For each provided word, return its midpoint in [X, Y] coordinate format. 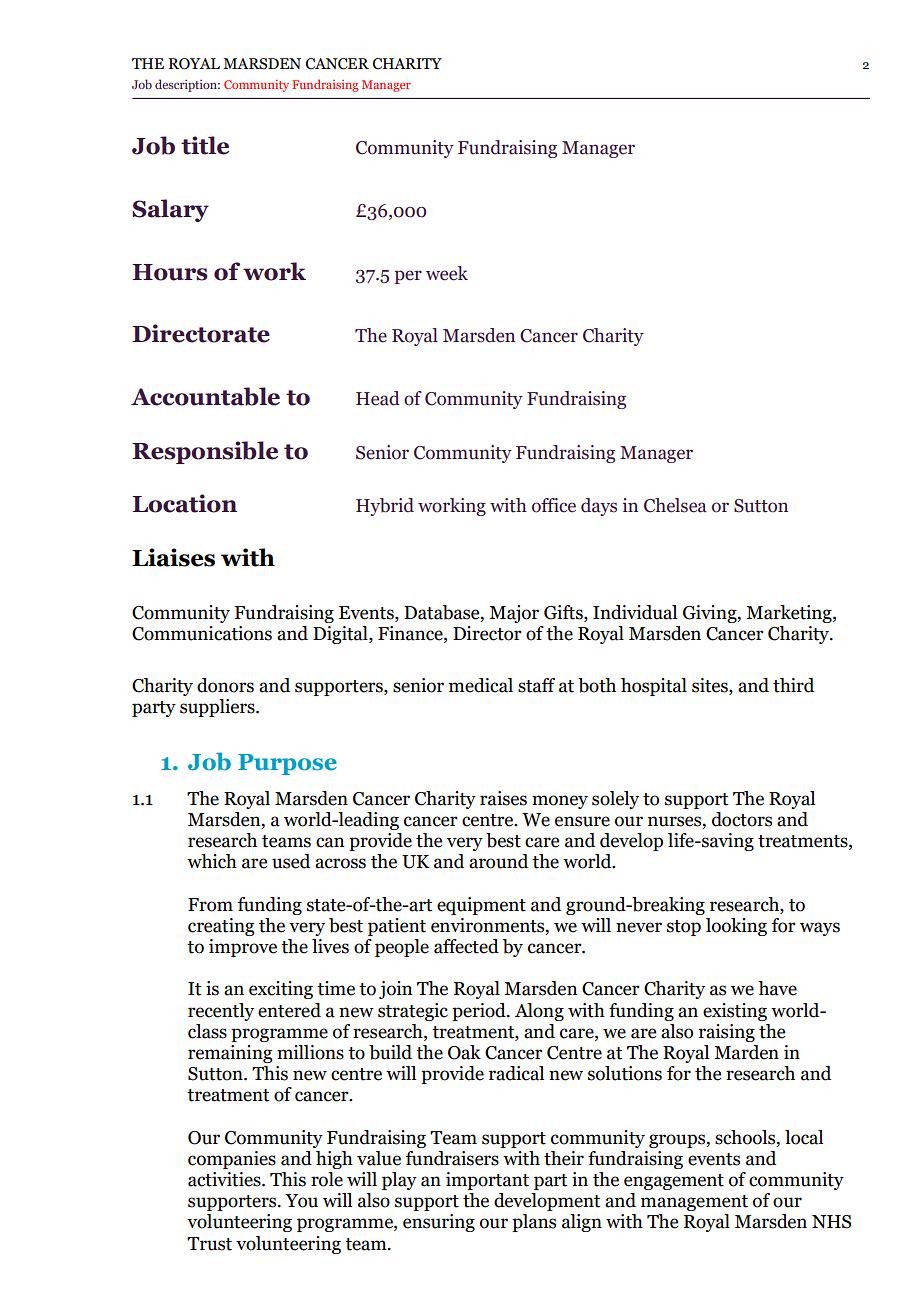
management [694, 1203]
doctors [742, 819]
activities [225, 1179]
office [554, 505]
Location [184, 503]
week [447, 273]
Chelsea [675, 505]
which [212, 861]
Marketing [790, 614]
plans [534, 1223]
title [205, 145]
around [498, 861]
